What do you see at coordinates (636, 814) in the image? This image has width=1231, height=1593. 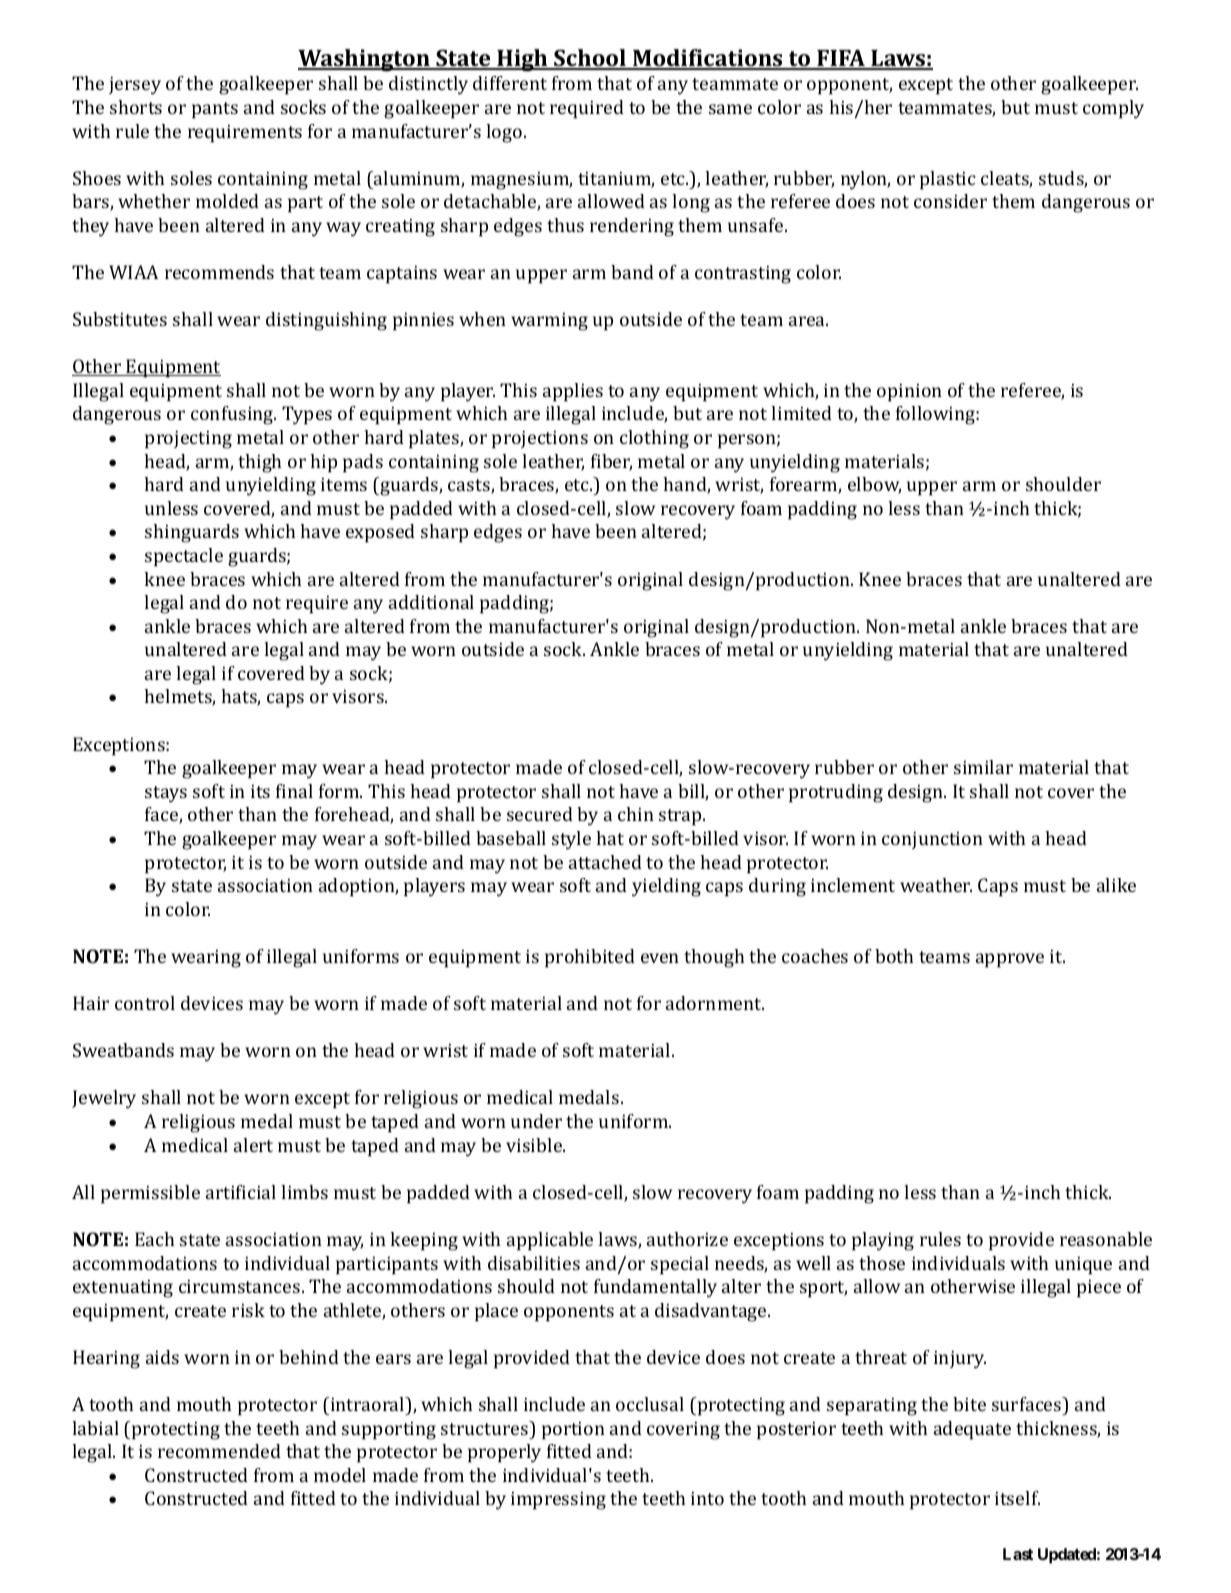 I see `chin` at bounding box center [636, 814].
